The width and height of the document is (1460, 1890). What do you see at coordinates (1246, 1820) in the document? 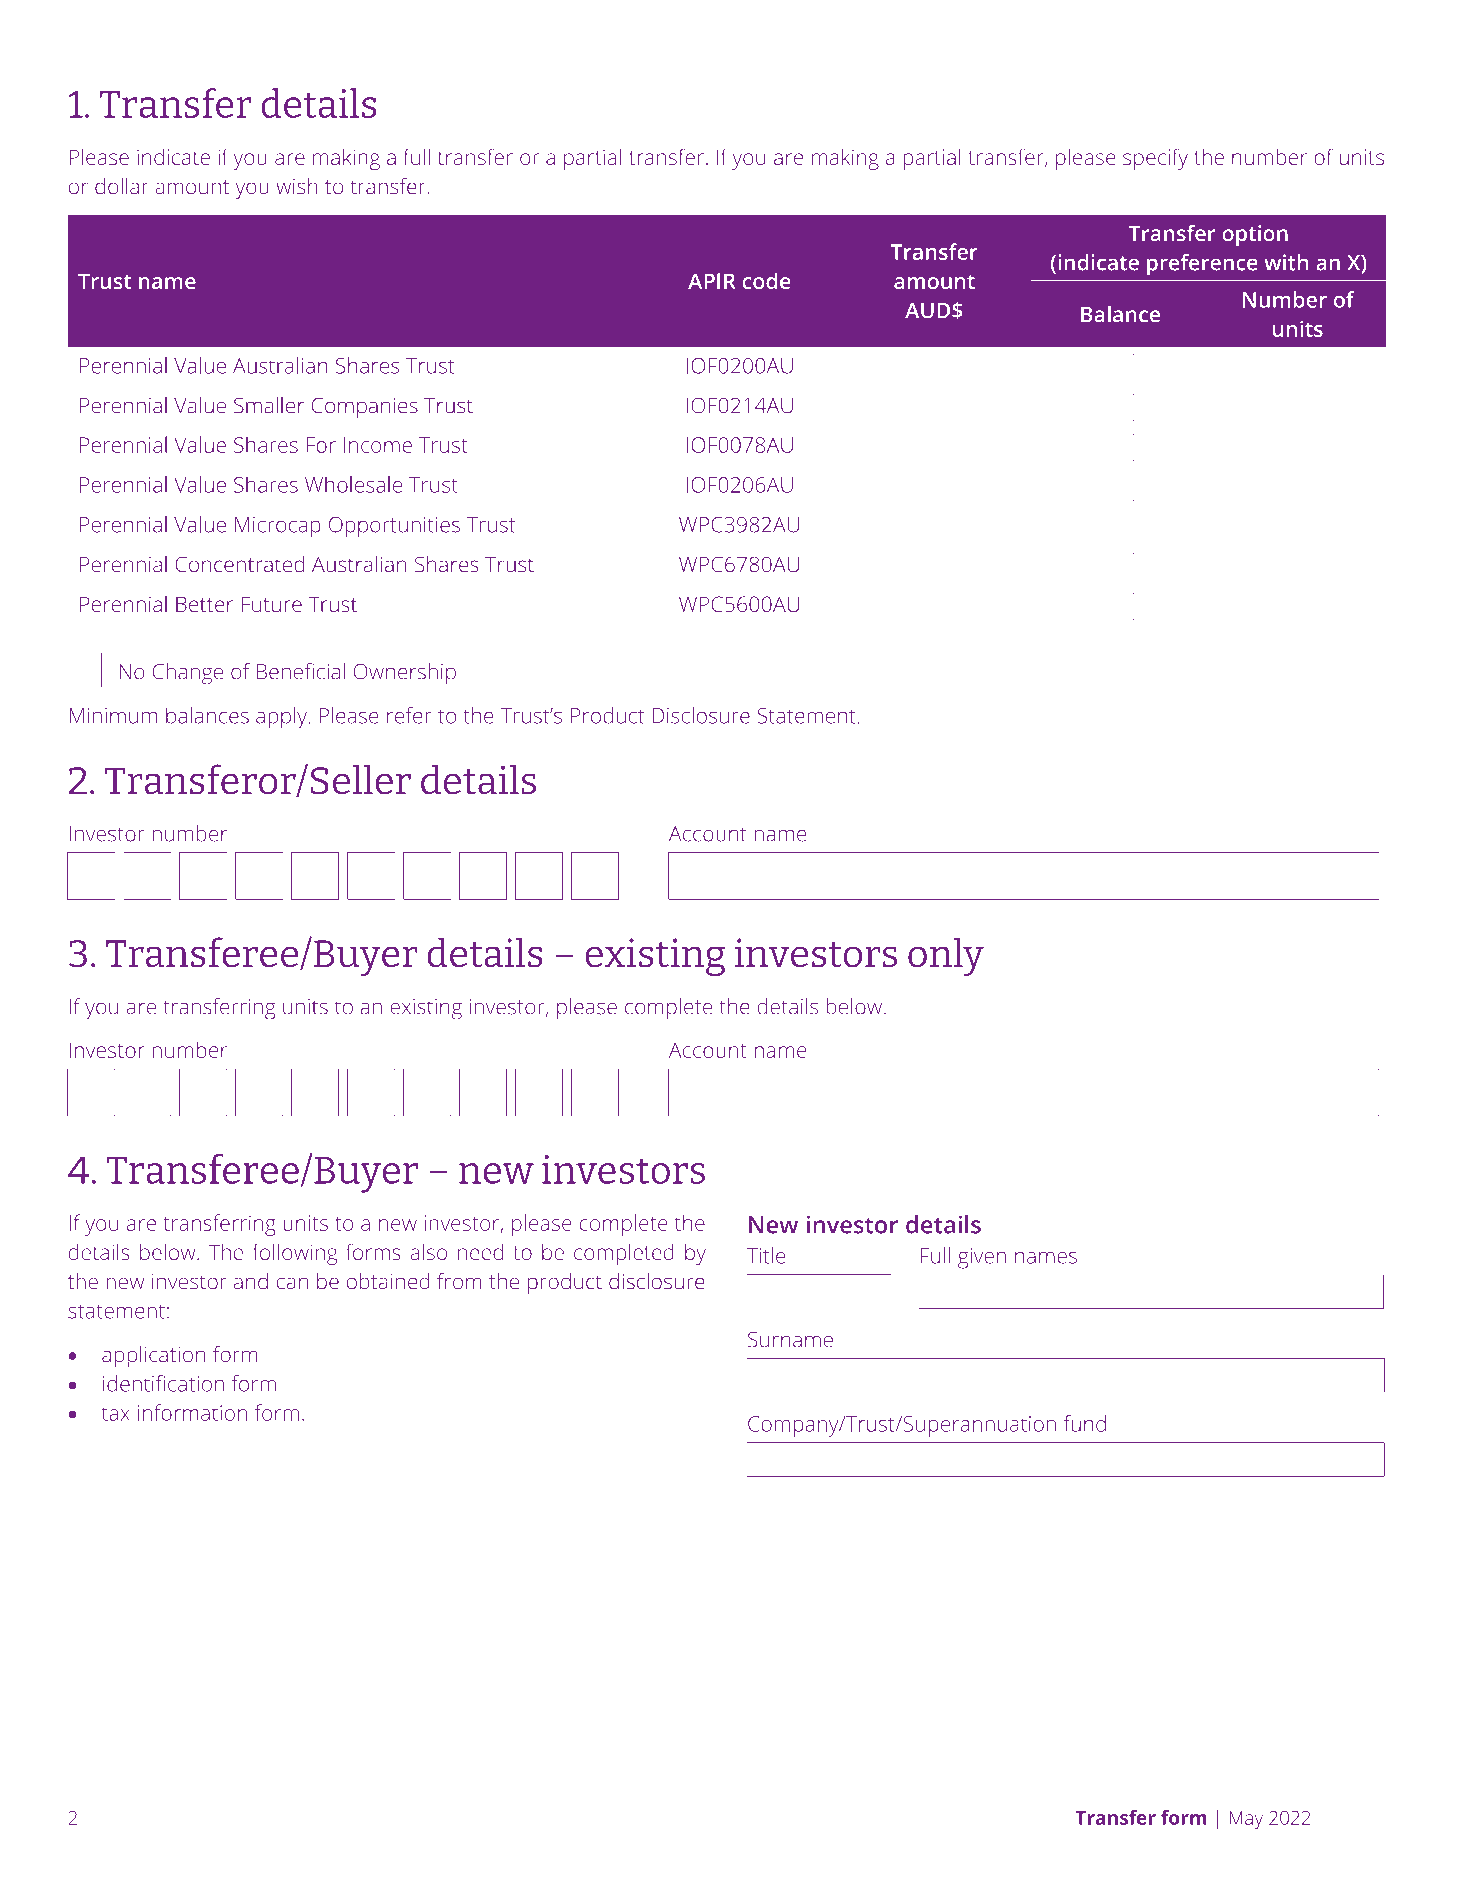
I see `May` at bounding box center [1246, 1820].
